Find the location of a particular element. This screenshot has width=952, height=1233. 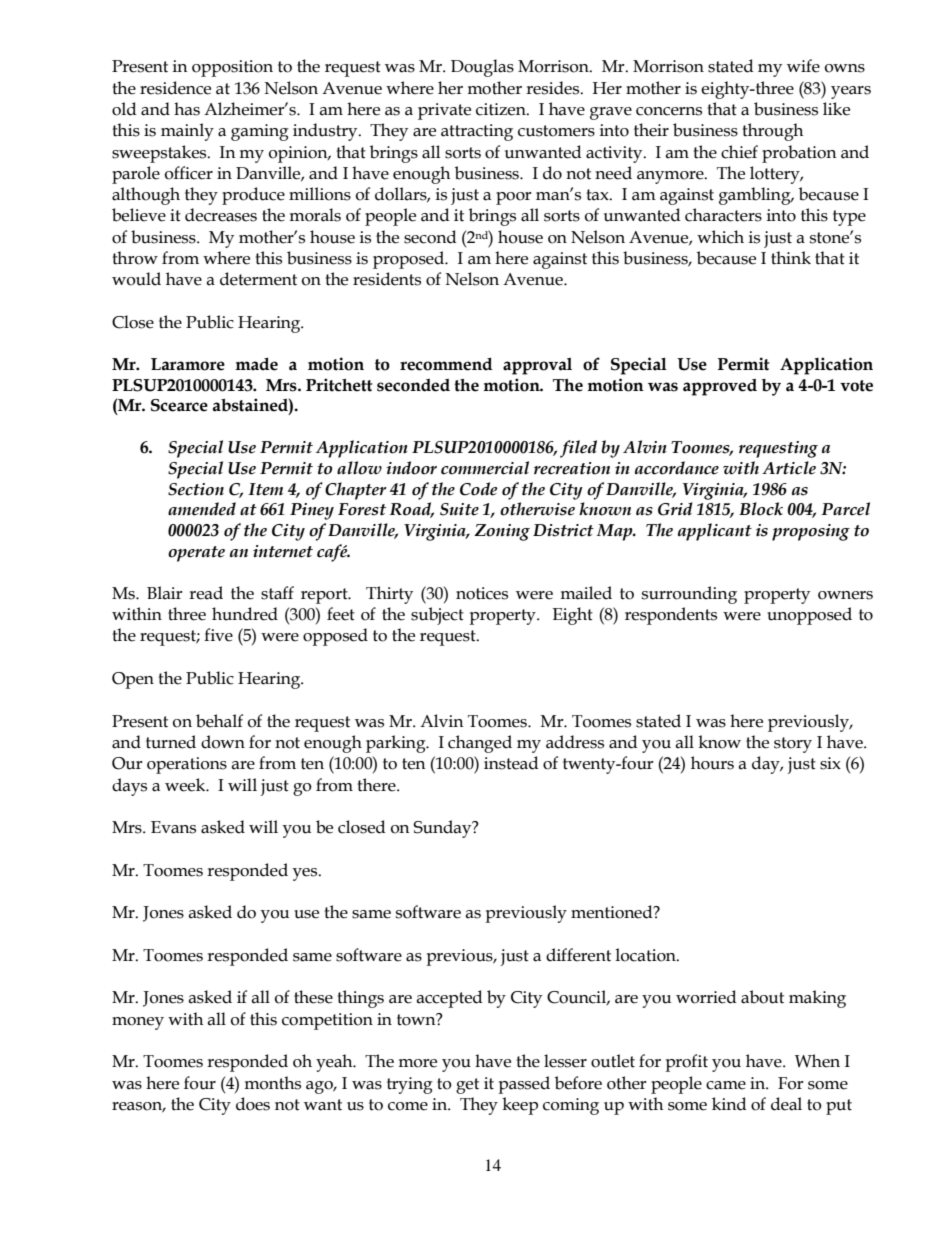

recommend is located at coordinates (446, 364).
